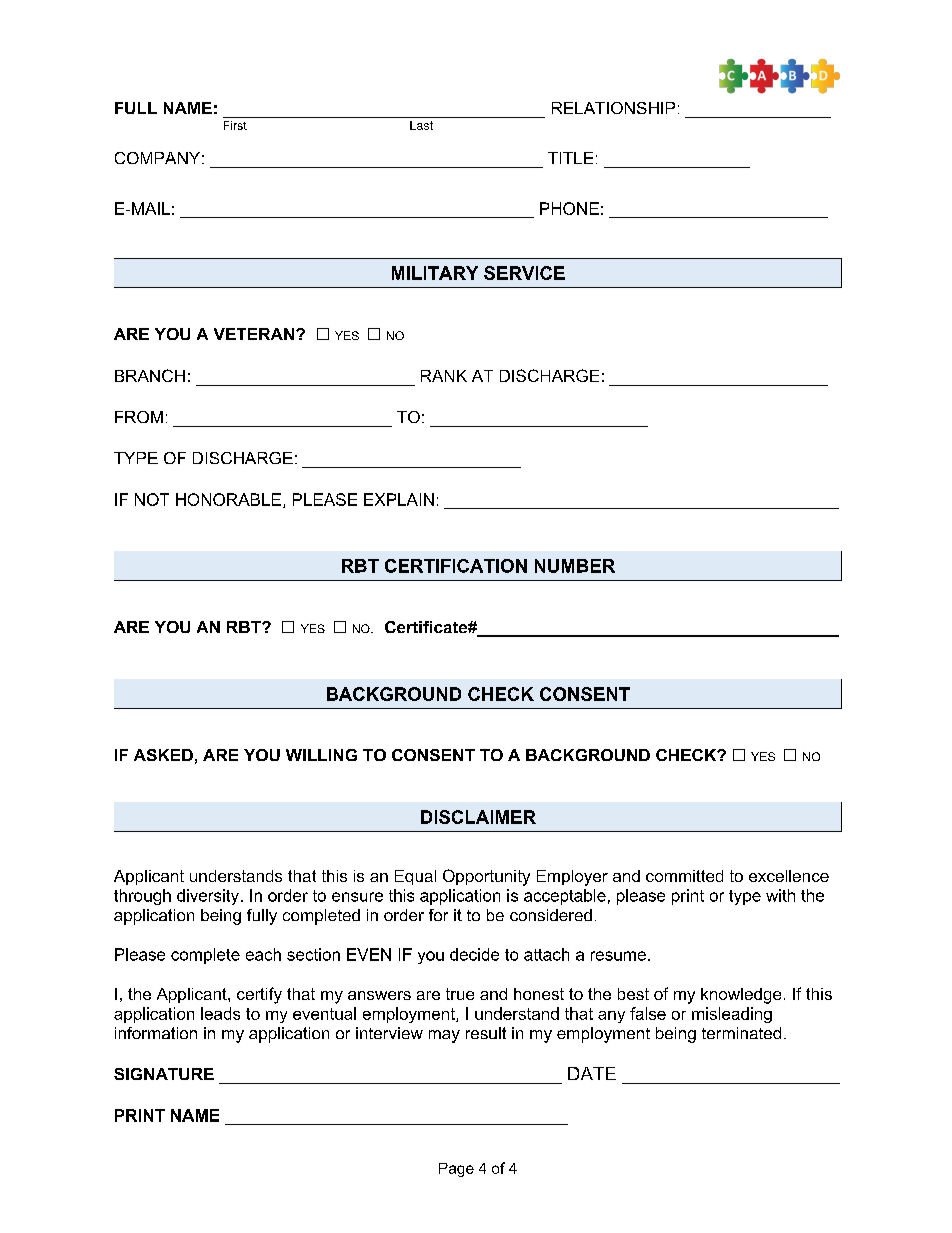 This image has width=952, height=1233. Describe the element at coordinates (456, 1170) in the image. I see `Page` at that location.
